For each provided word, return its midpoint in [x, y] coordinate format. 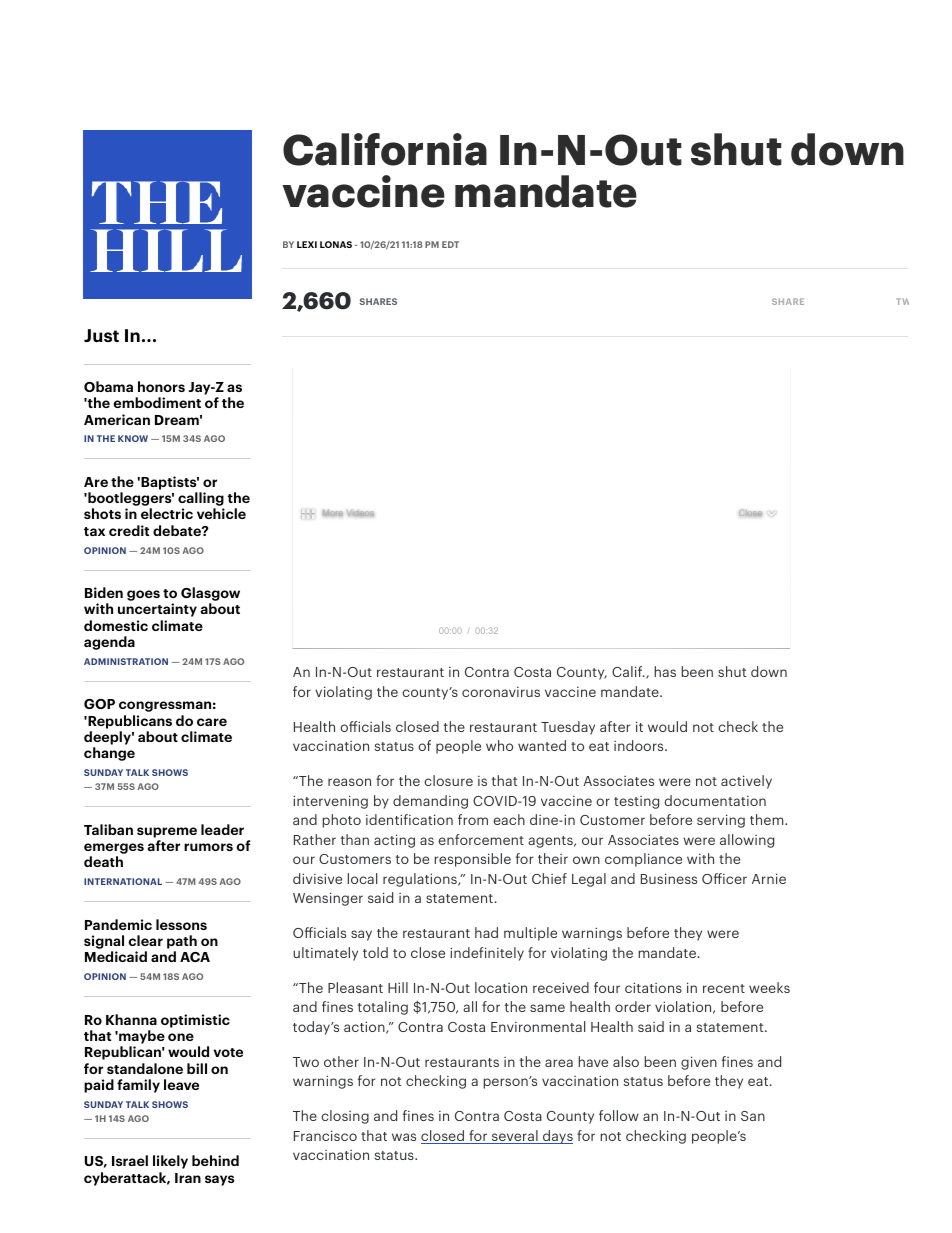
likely [170, 1162]
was [404, 1137]
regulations [421, 880]
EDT [450, 244]
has [665, 671]
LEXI [307, 244]
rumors [208, 847]
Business [669, 878]
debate [178, 530]
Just [101, 335]
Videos [360, 513]
